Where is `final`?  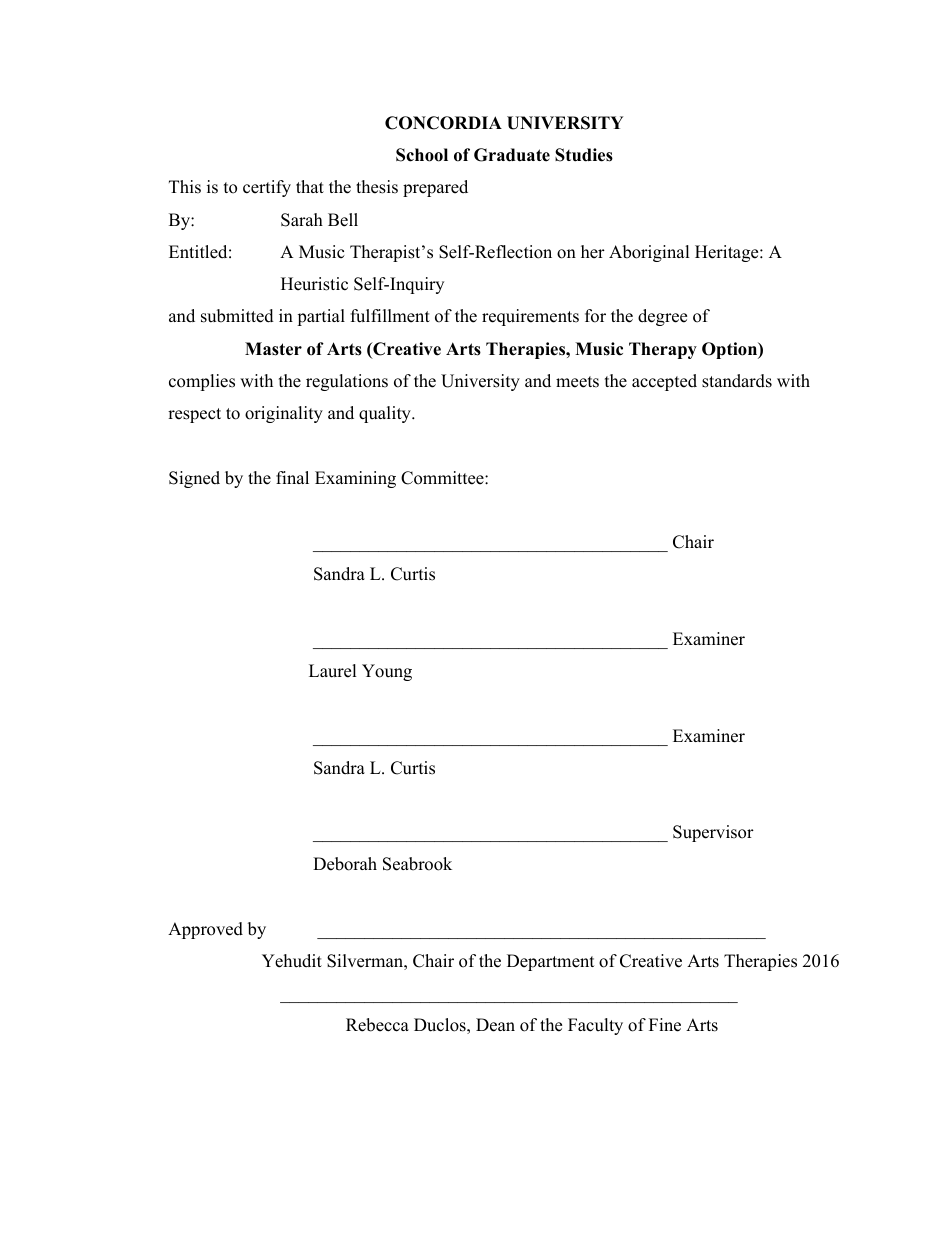 final is located at coordinates (292, 477).
